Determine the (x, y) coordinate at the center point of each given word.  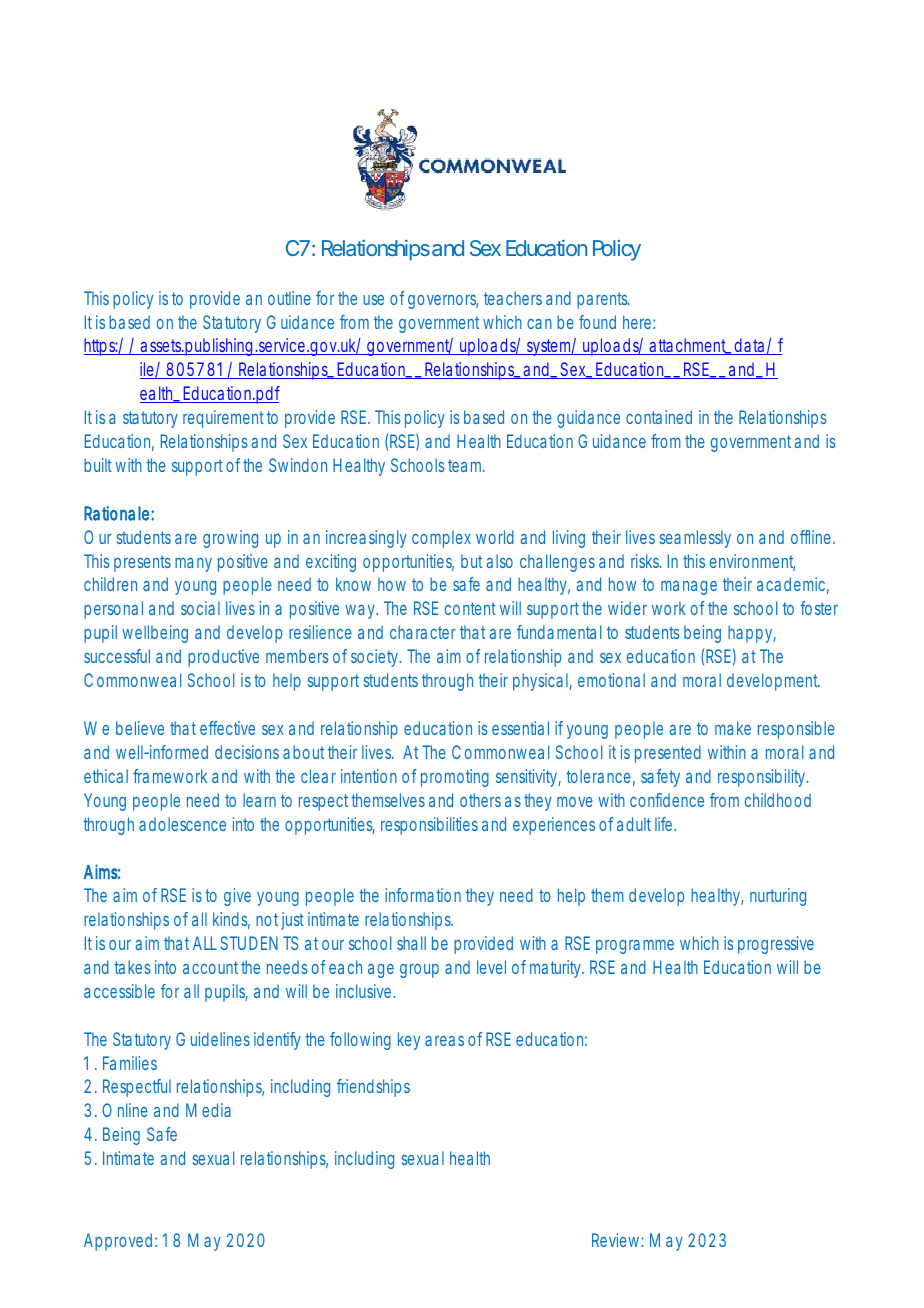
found (597, 322)
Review (618, 1240)
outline (289, 298)
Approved (118, 1242)
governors (443, 302)
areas (444, 1041)
